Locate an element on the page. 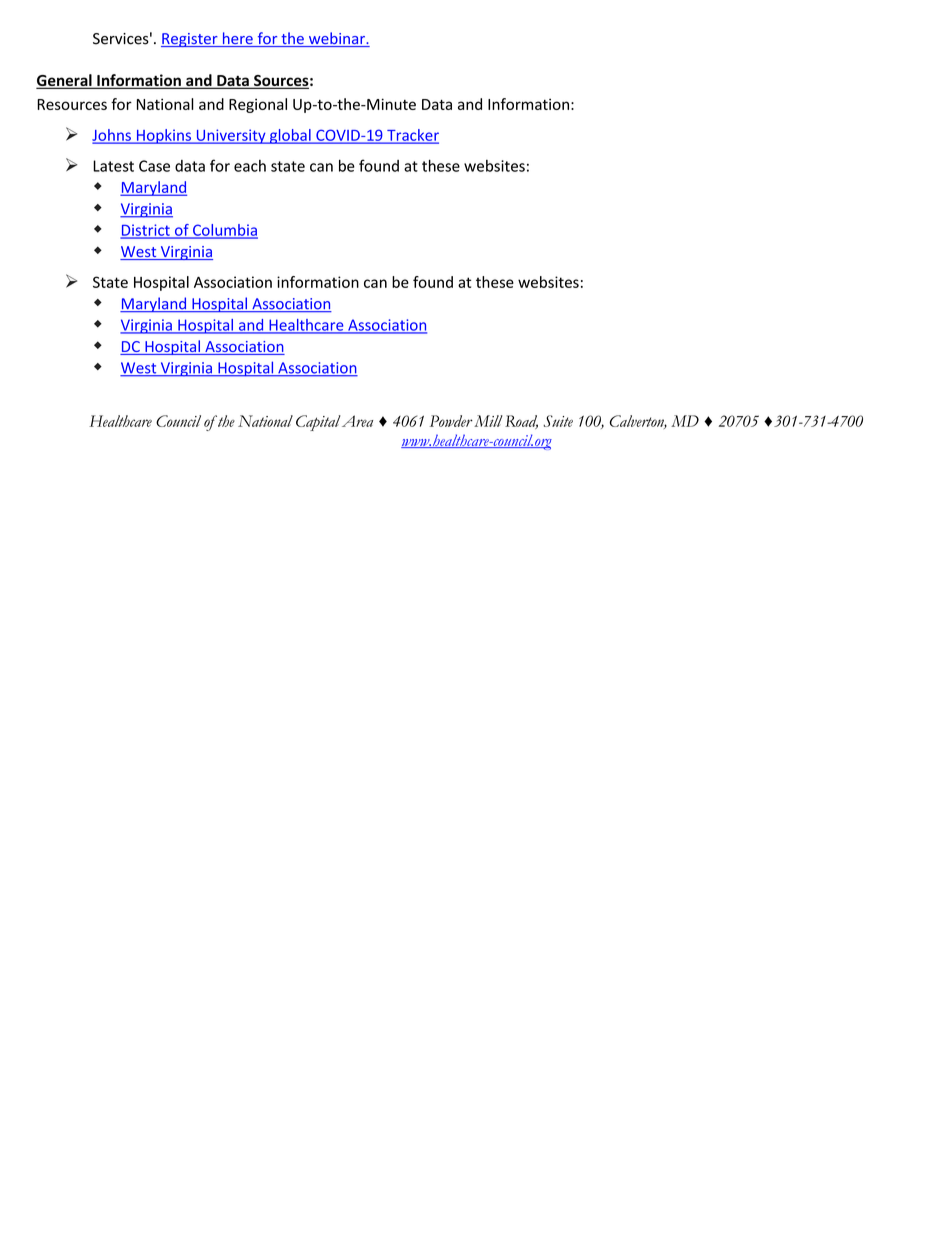 Image resolution: width=952 pixels, height=1233 pixels. Capital is located at coordinates (318, 423).
